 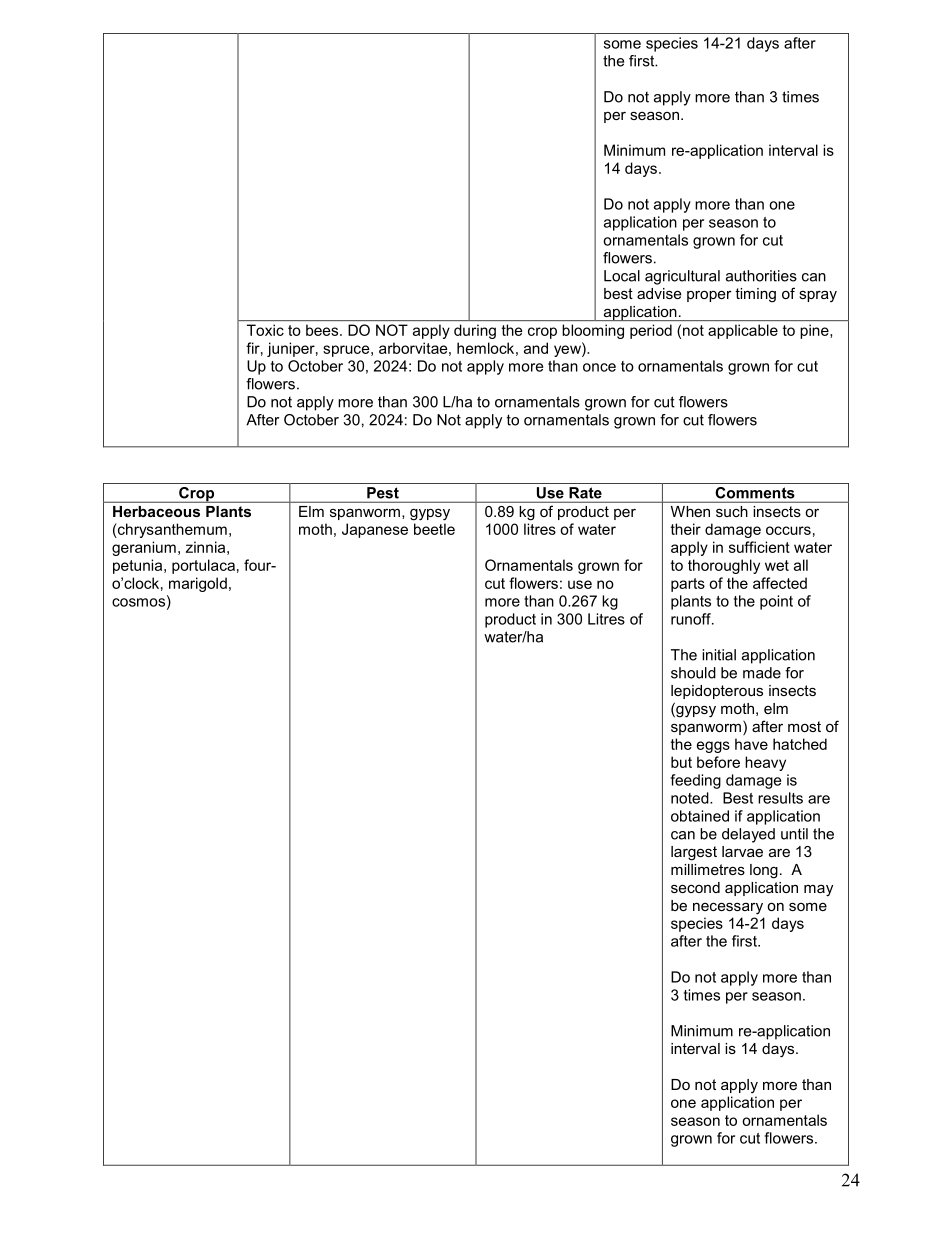 What do you see at coordinates (695, 887) in the screenshot?
I see `second` at bounding box center [695, 887].
